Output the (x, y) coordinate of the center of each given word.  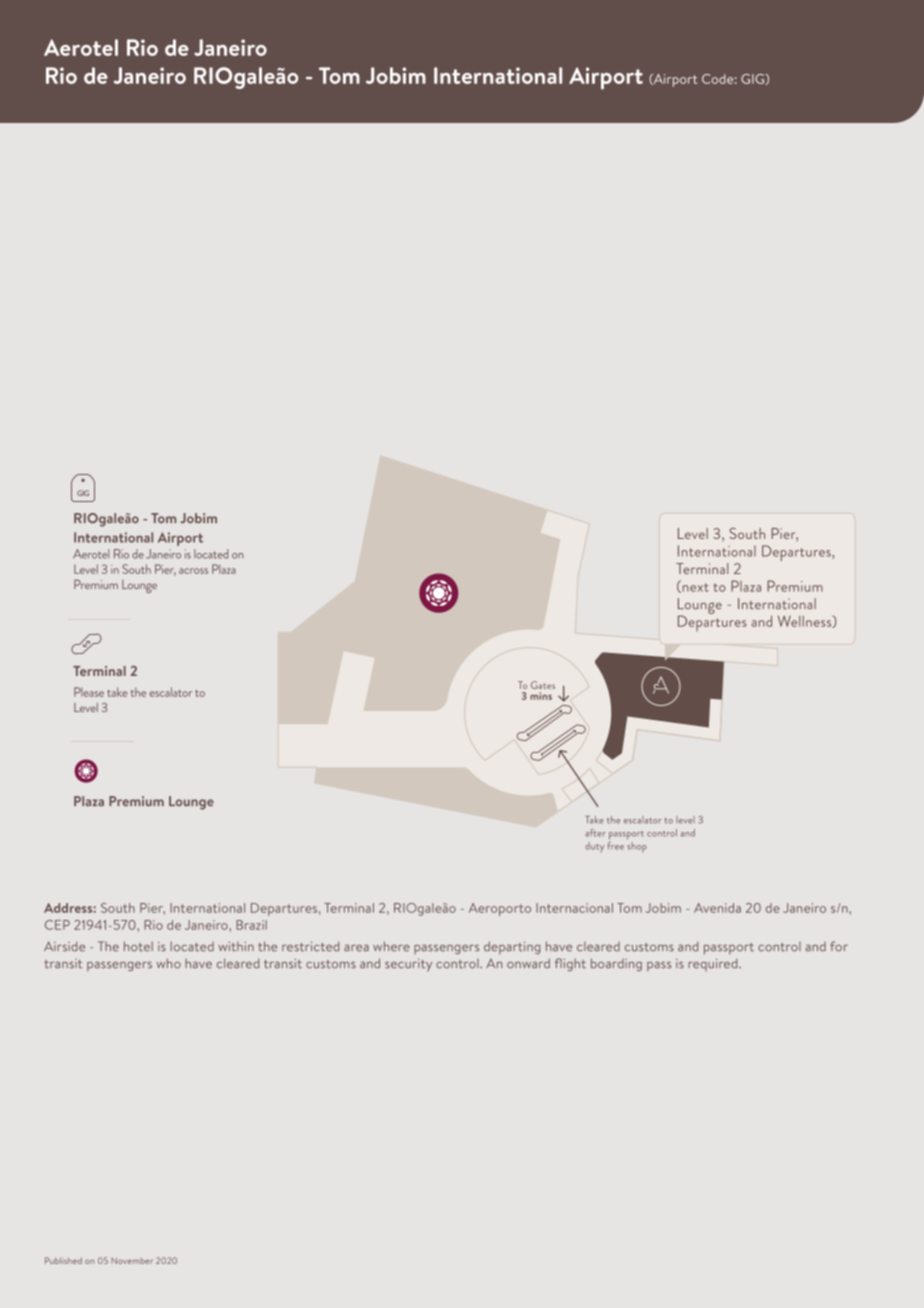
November (132, 1260)
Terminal (349, 908)
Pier (152, 909)
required (714, 964)
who (168, 963)
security (408, 965)
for (839, 946)
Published (63, 1260)
